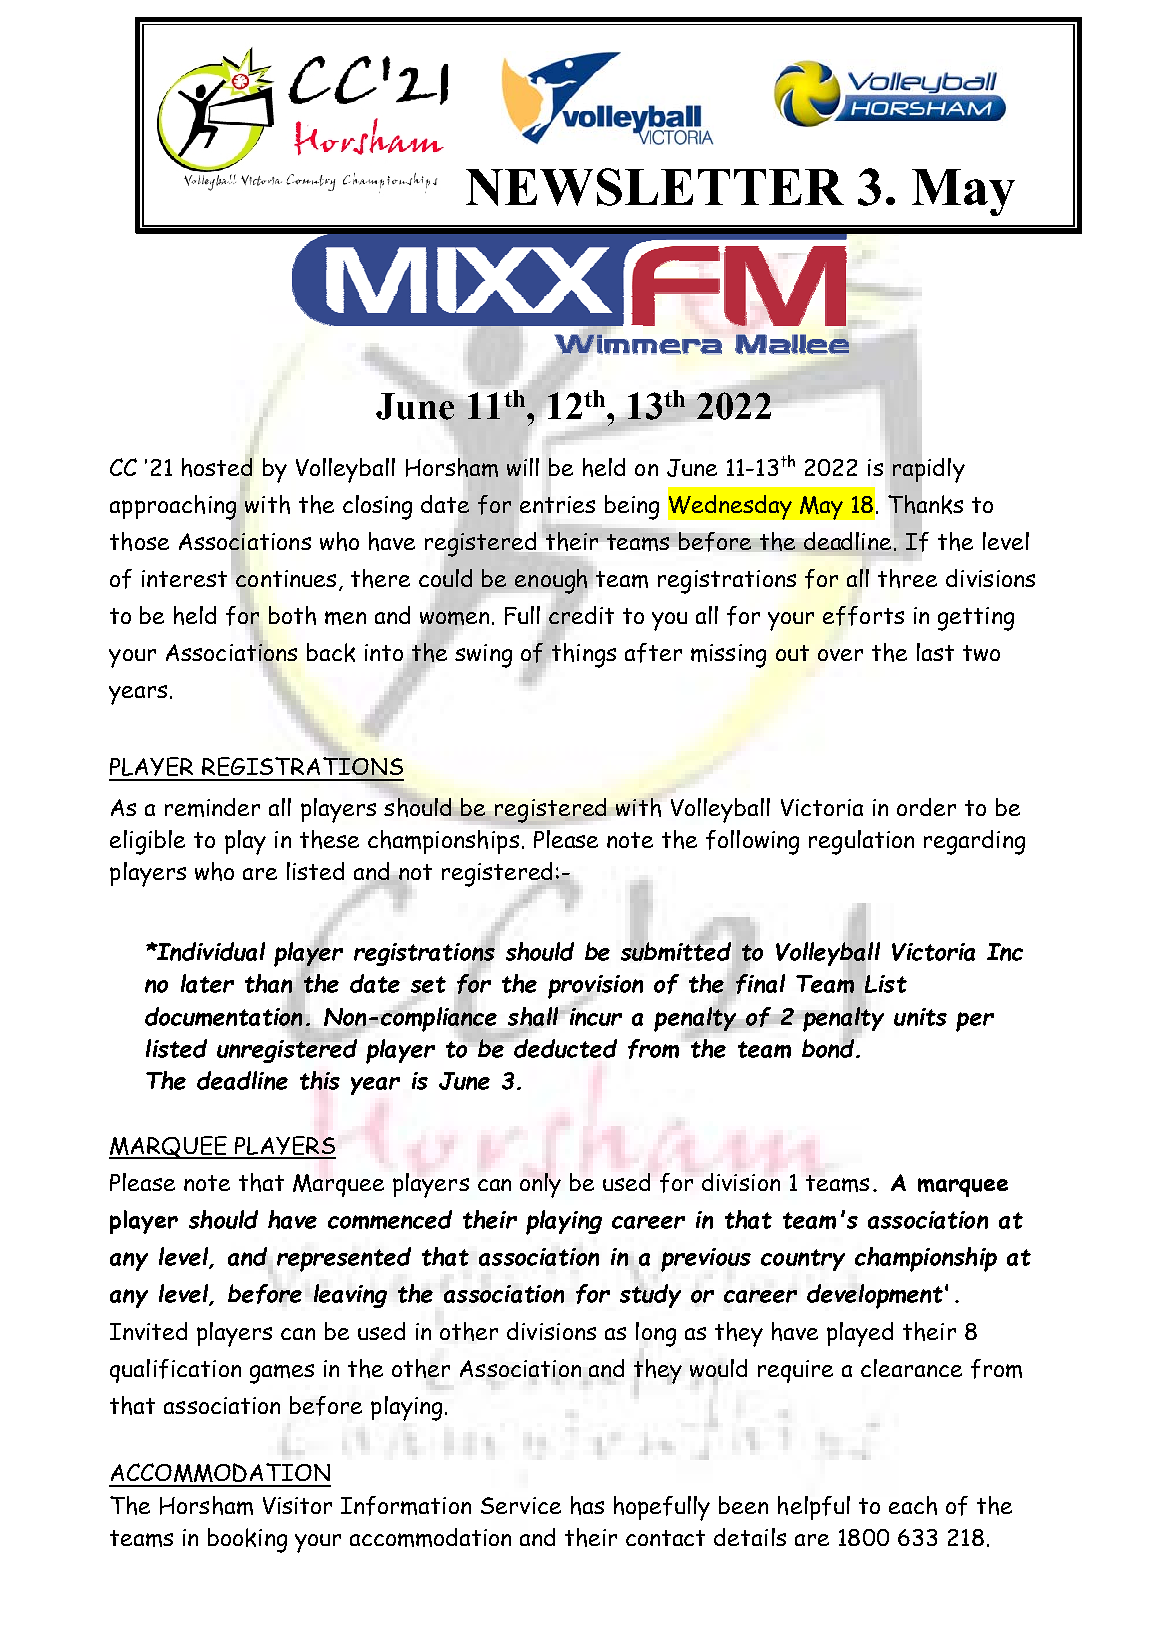  What do you see at coordinates (247, 1540) in the page?
I see `booking` at bounding box center [247, 1540].
